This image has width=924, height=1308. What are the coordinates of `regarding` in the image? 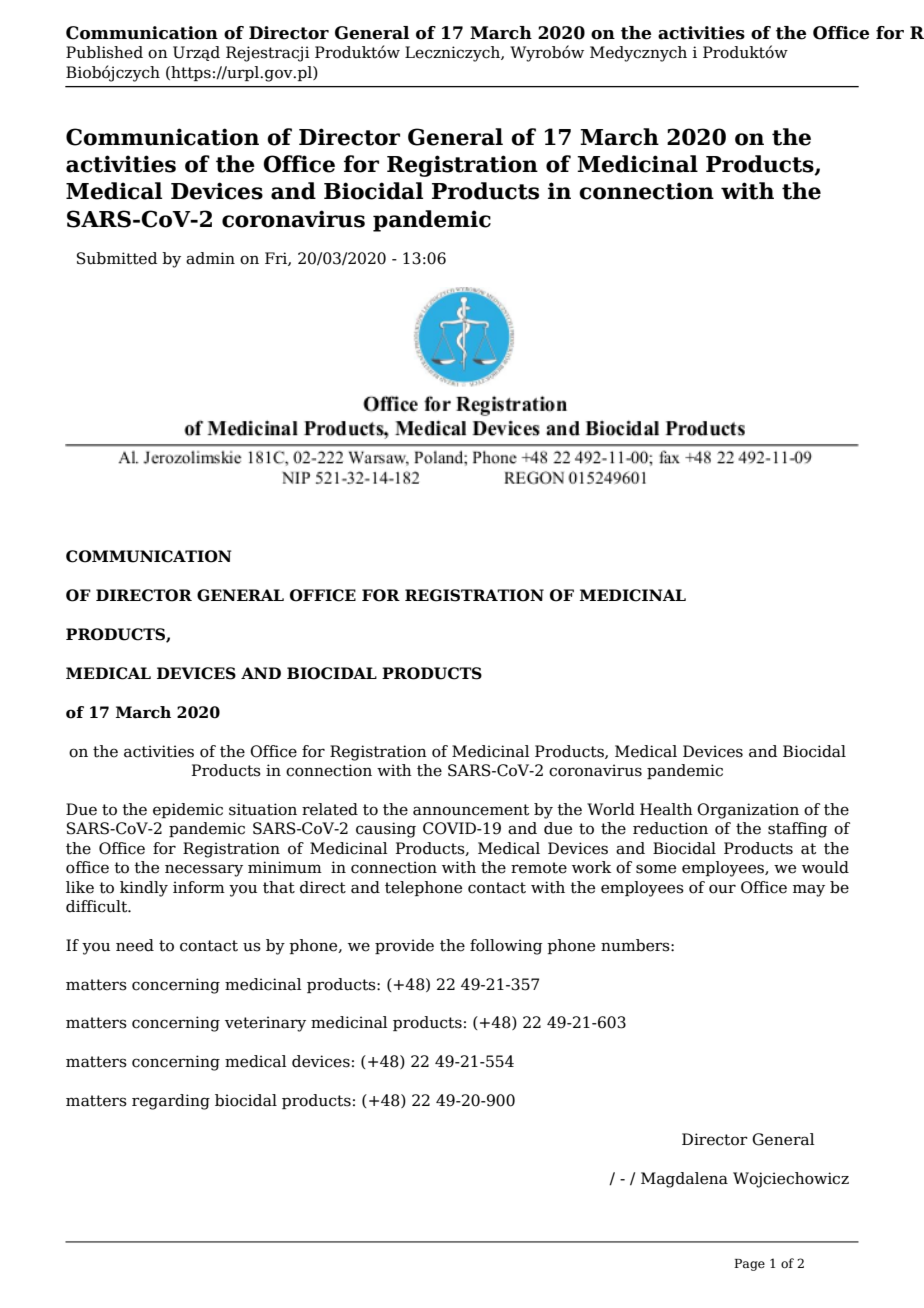 It's located at (171, 1102).
